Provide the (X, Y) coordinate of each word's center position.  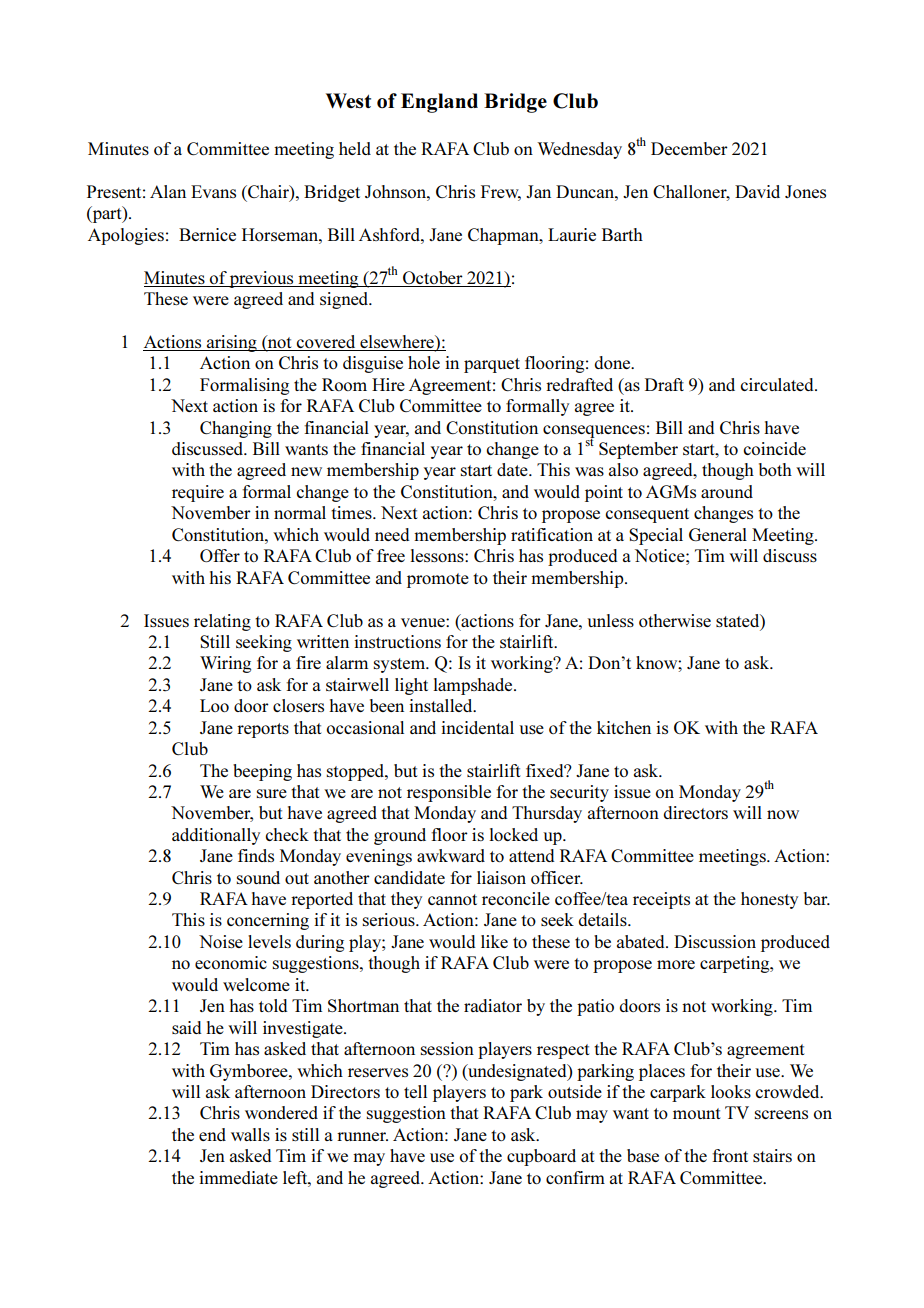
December (689, 148)
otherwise (675, 620)
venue (424, 622)
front (730, 1155)
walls (250, 1134)
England (439, 103)
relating (222, 622)
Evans (213, 191)
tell (415, 1091)
